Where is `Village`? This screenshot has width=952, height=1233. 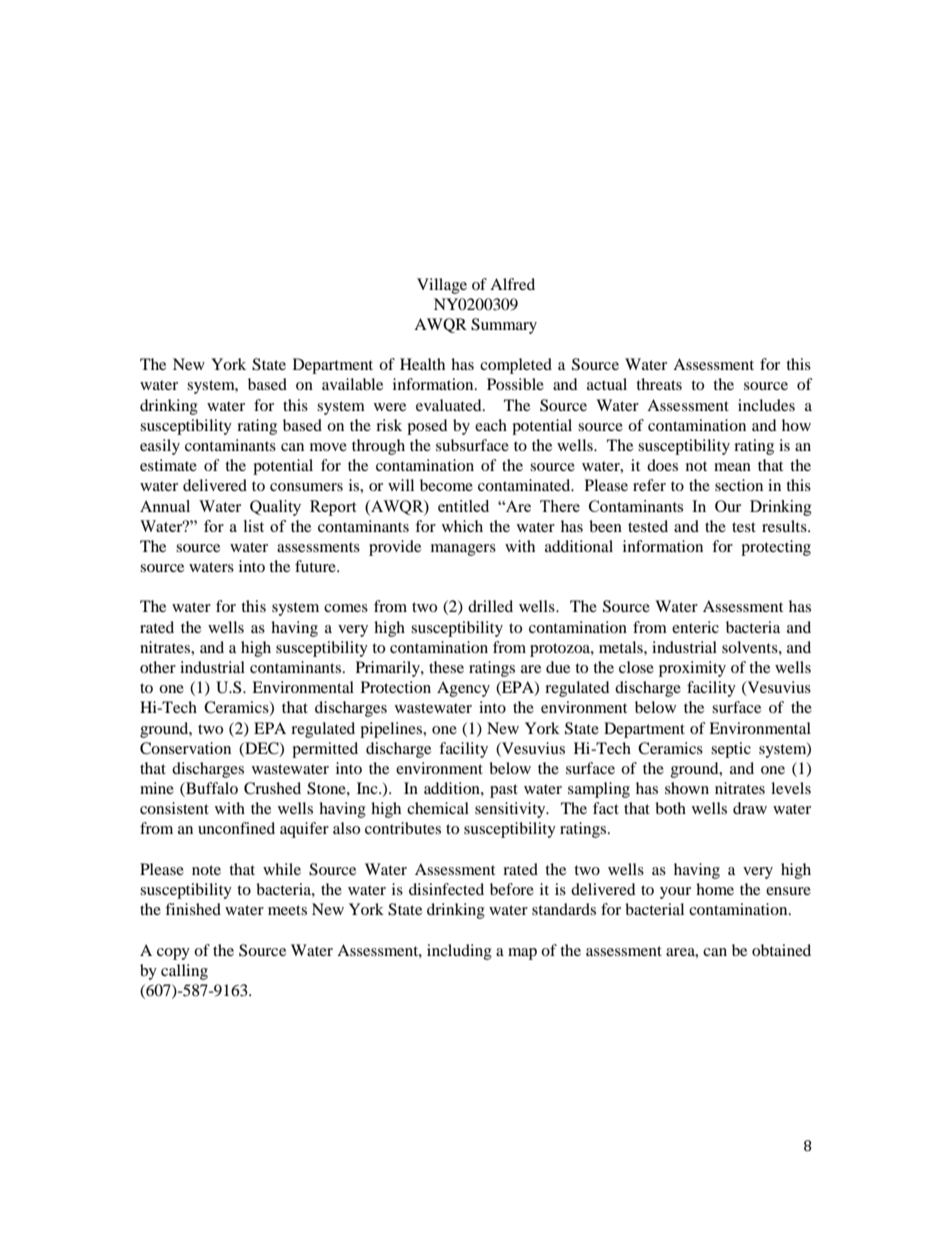 Village is located at coordinates (442, 286).
